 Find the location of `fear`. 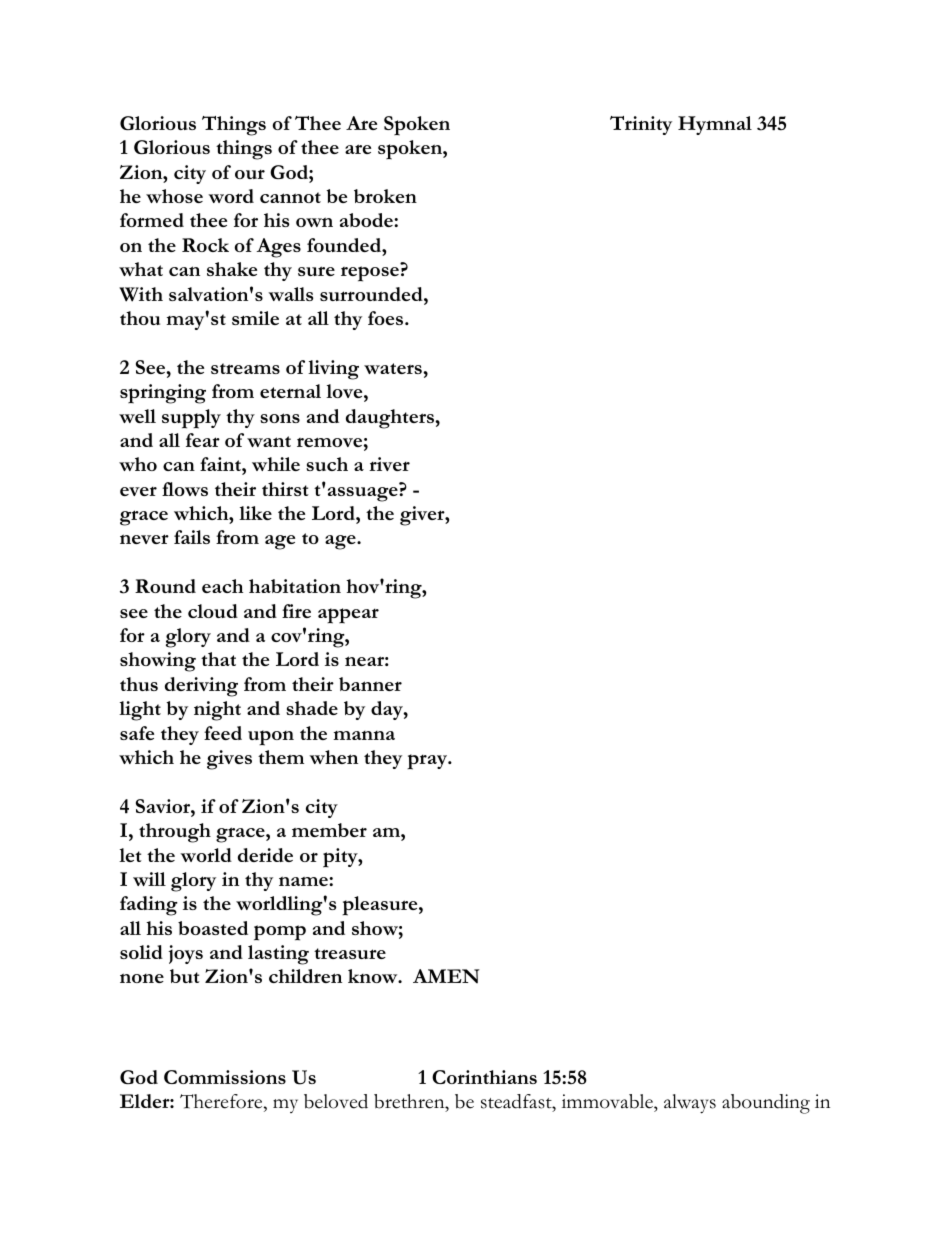

fear is located at coordinates (203, 440).
